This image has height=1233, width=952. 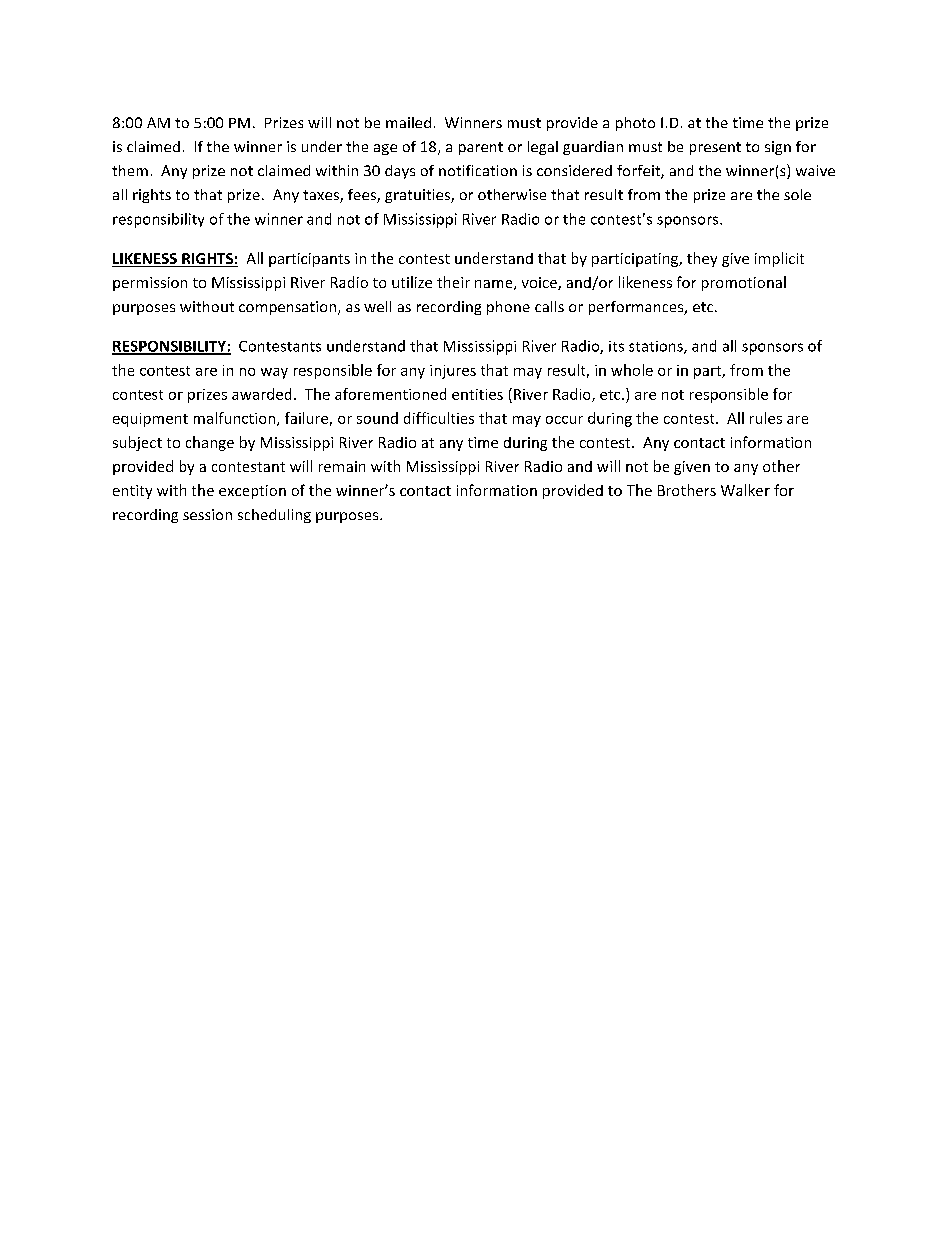 What do you see at coordinates (207, 514) in the image?
I see `session` at bounding box center [207, 514].
